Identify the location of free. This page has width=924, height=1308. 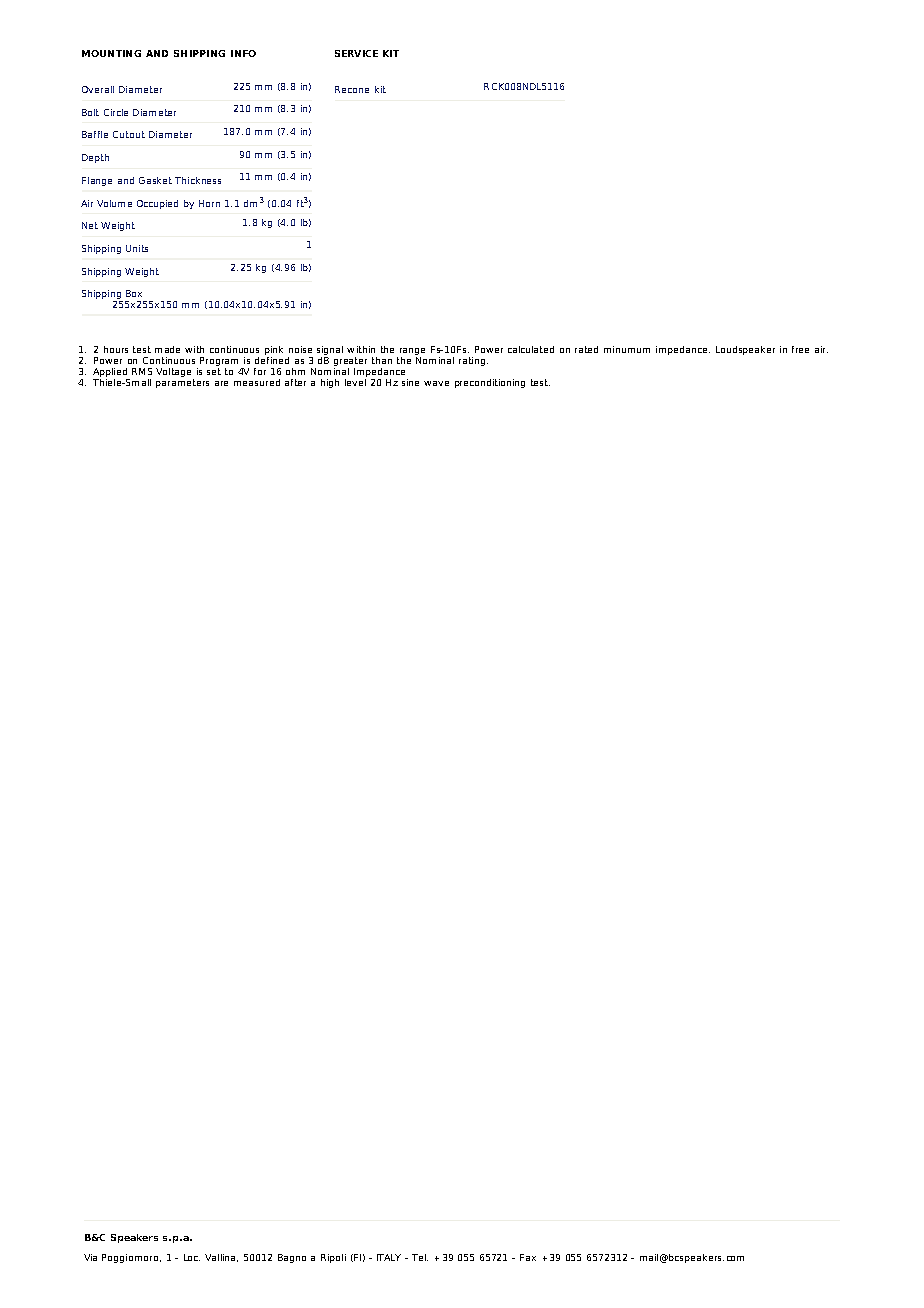
(800, 349).
